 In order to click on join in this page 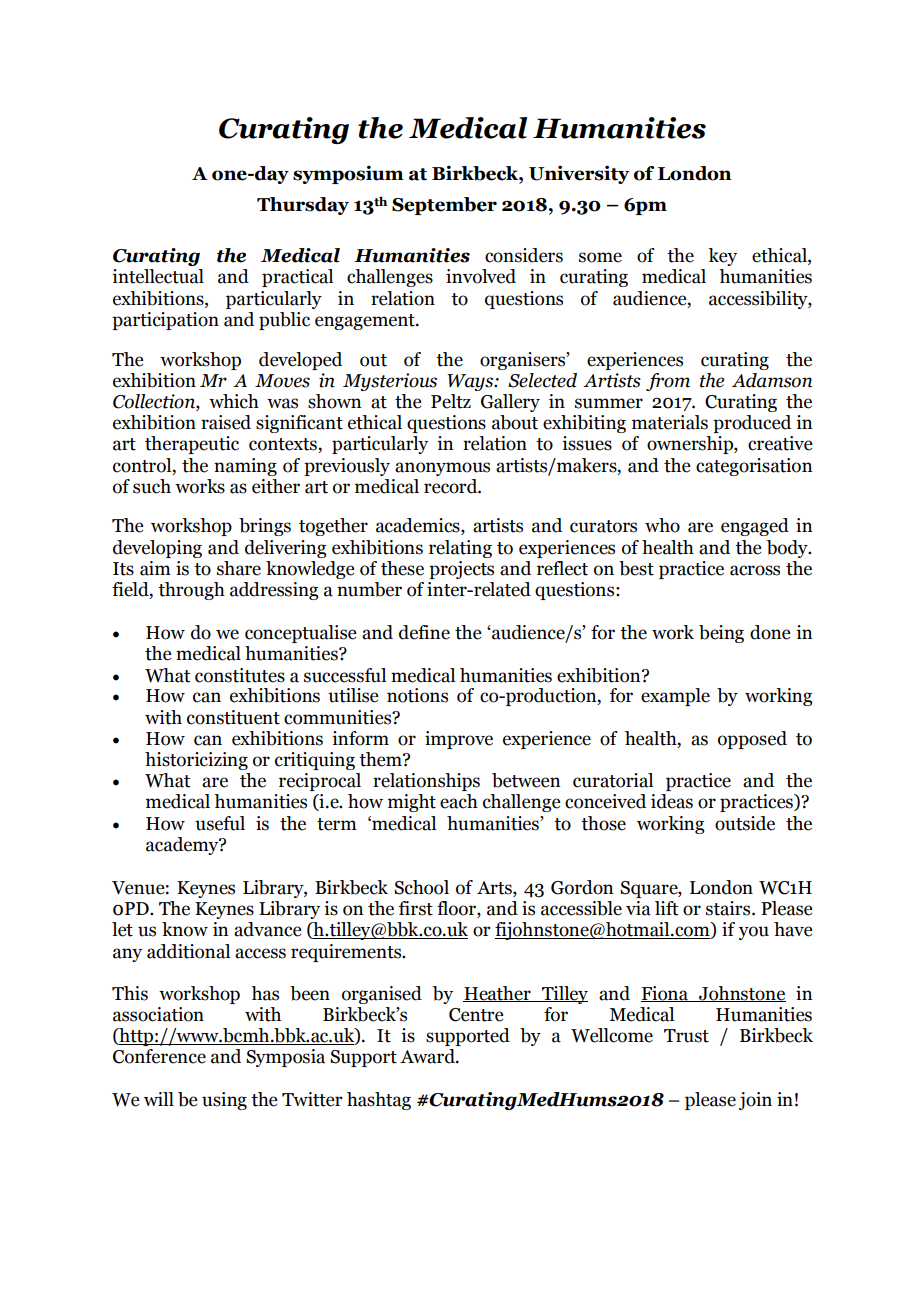, I will do `click(755, 1101)`.
